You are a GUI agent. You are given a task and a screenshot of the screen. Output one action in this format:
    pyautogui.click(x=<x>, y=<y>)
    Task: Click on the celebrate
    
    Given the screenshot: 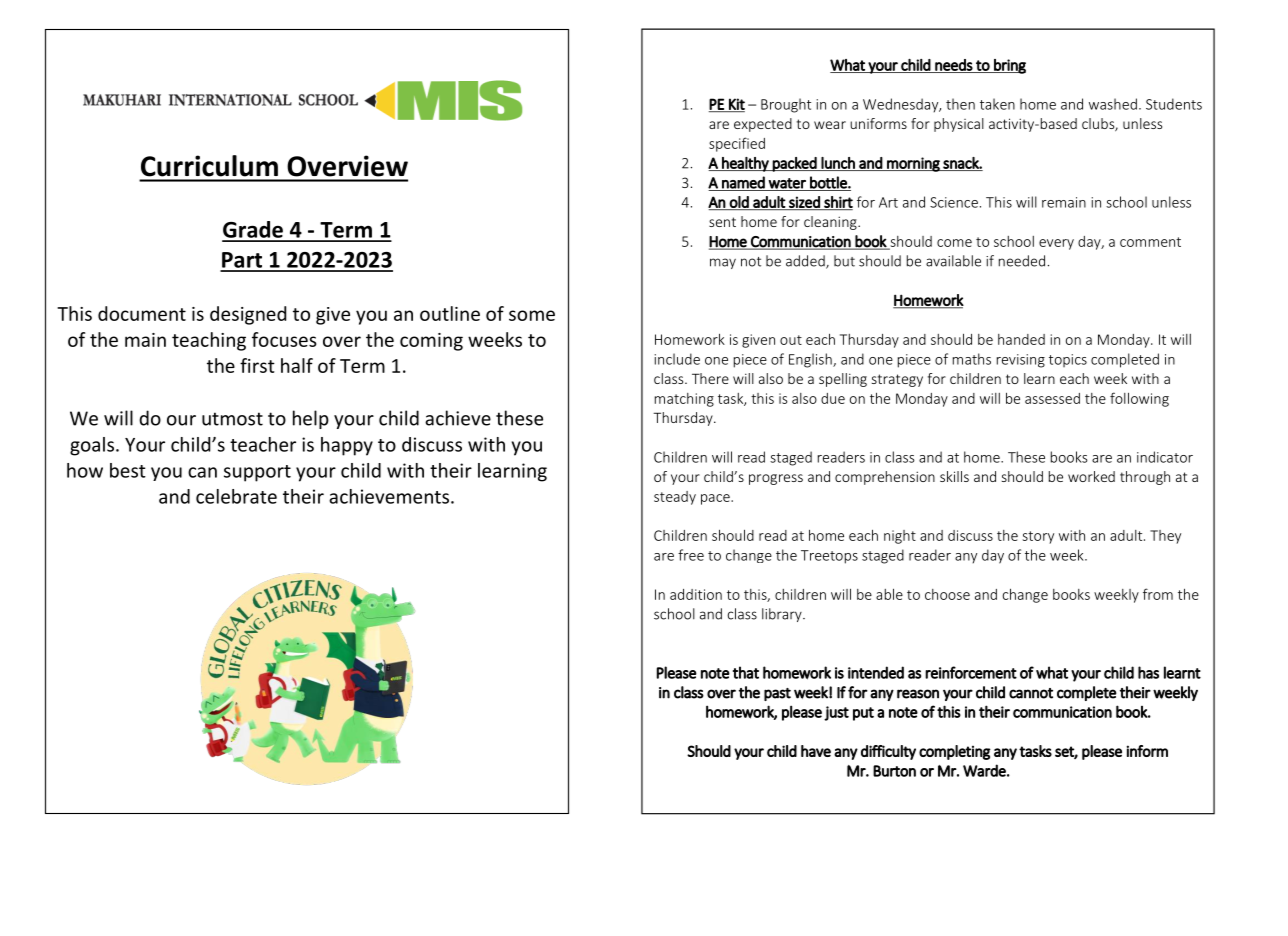 What is the action you would take?
    pyautogui.click(x=236, y=496)
